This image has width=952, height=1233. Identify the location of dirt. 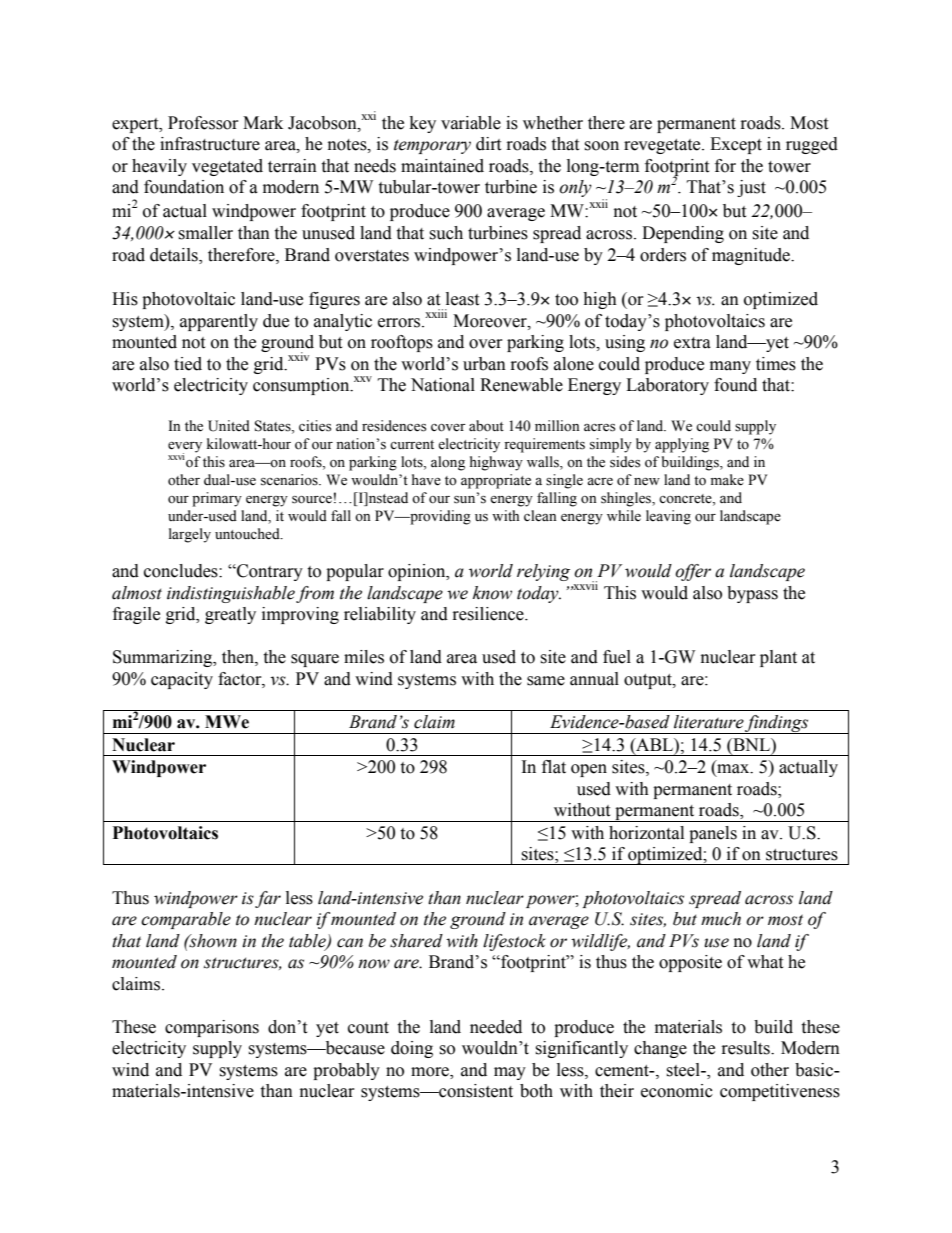
(488, 144).
